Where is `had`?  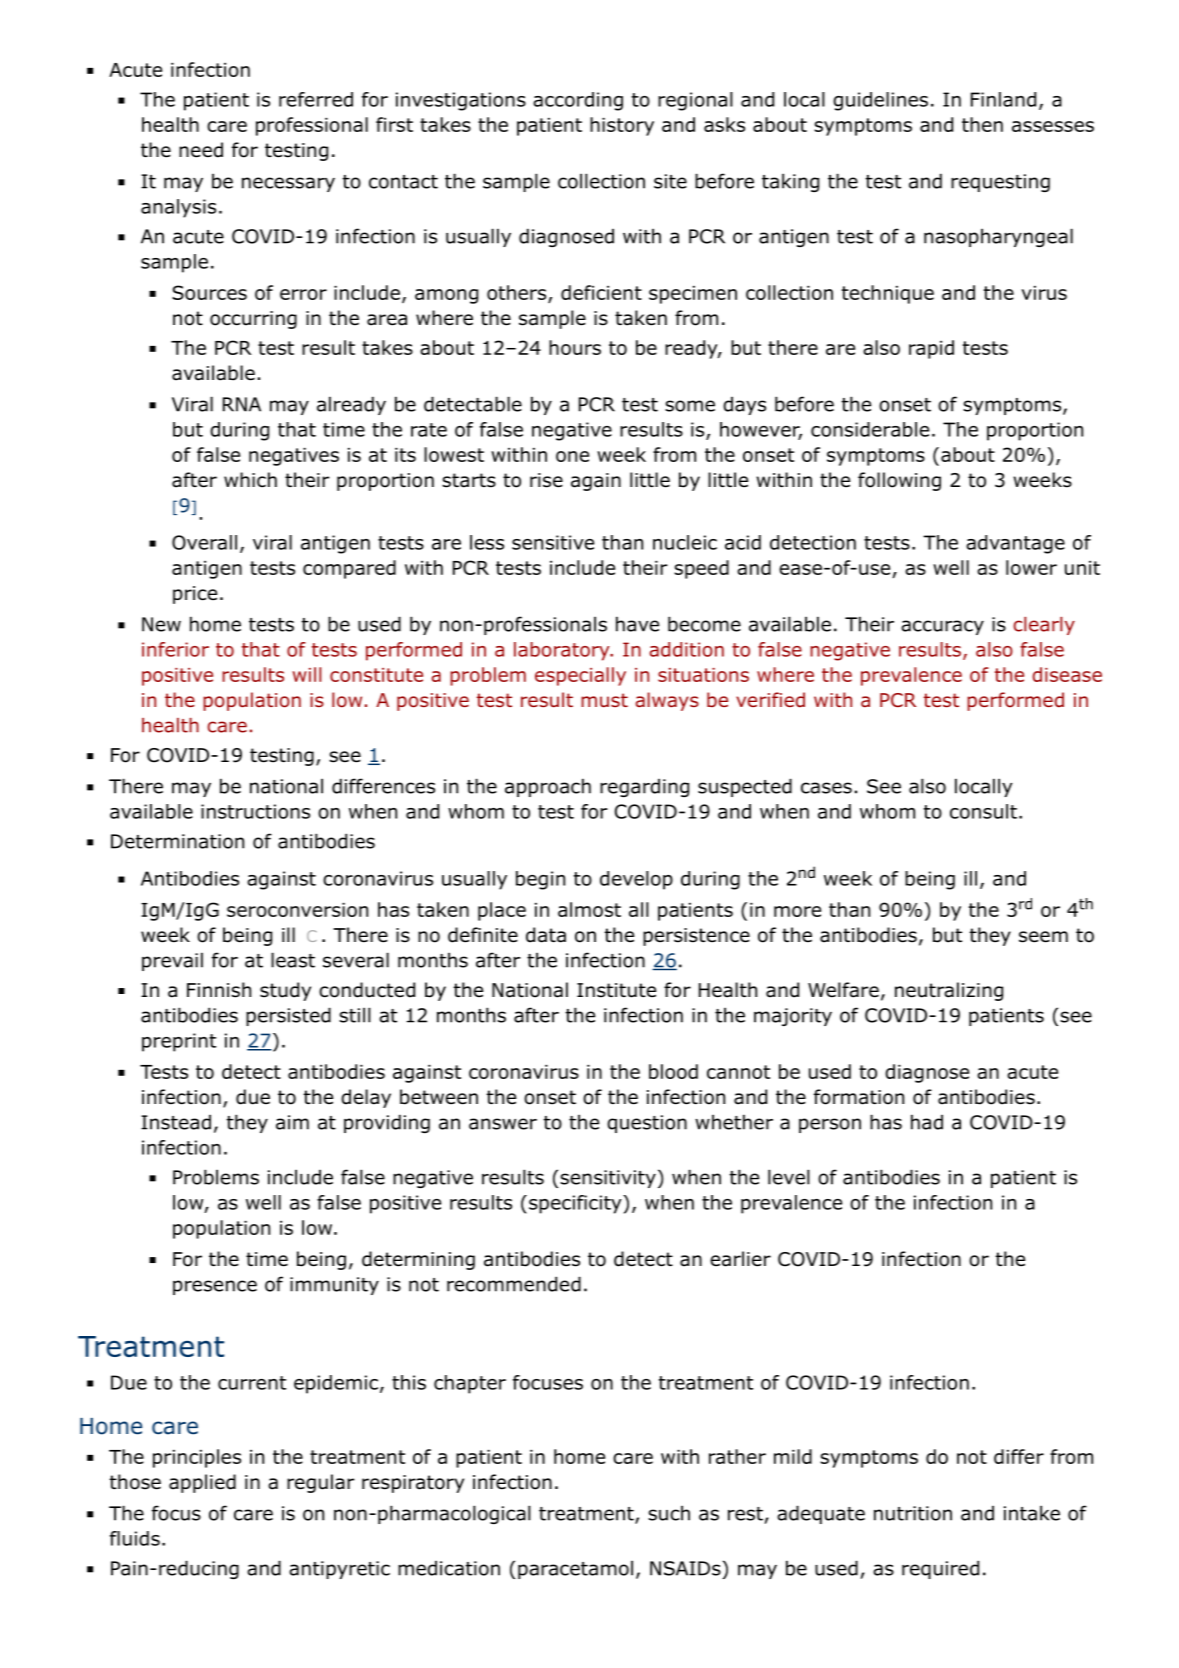 had is located at coordinates (927, 1122).
